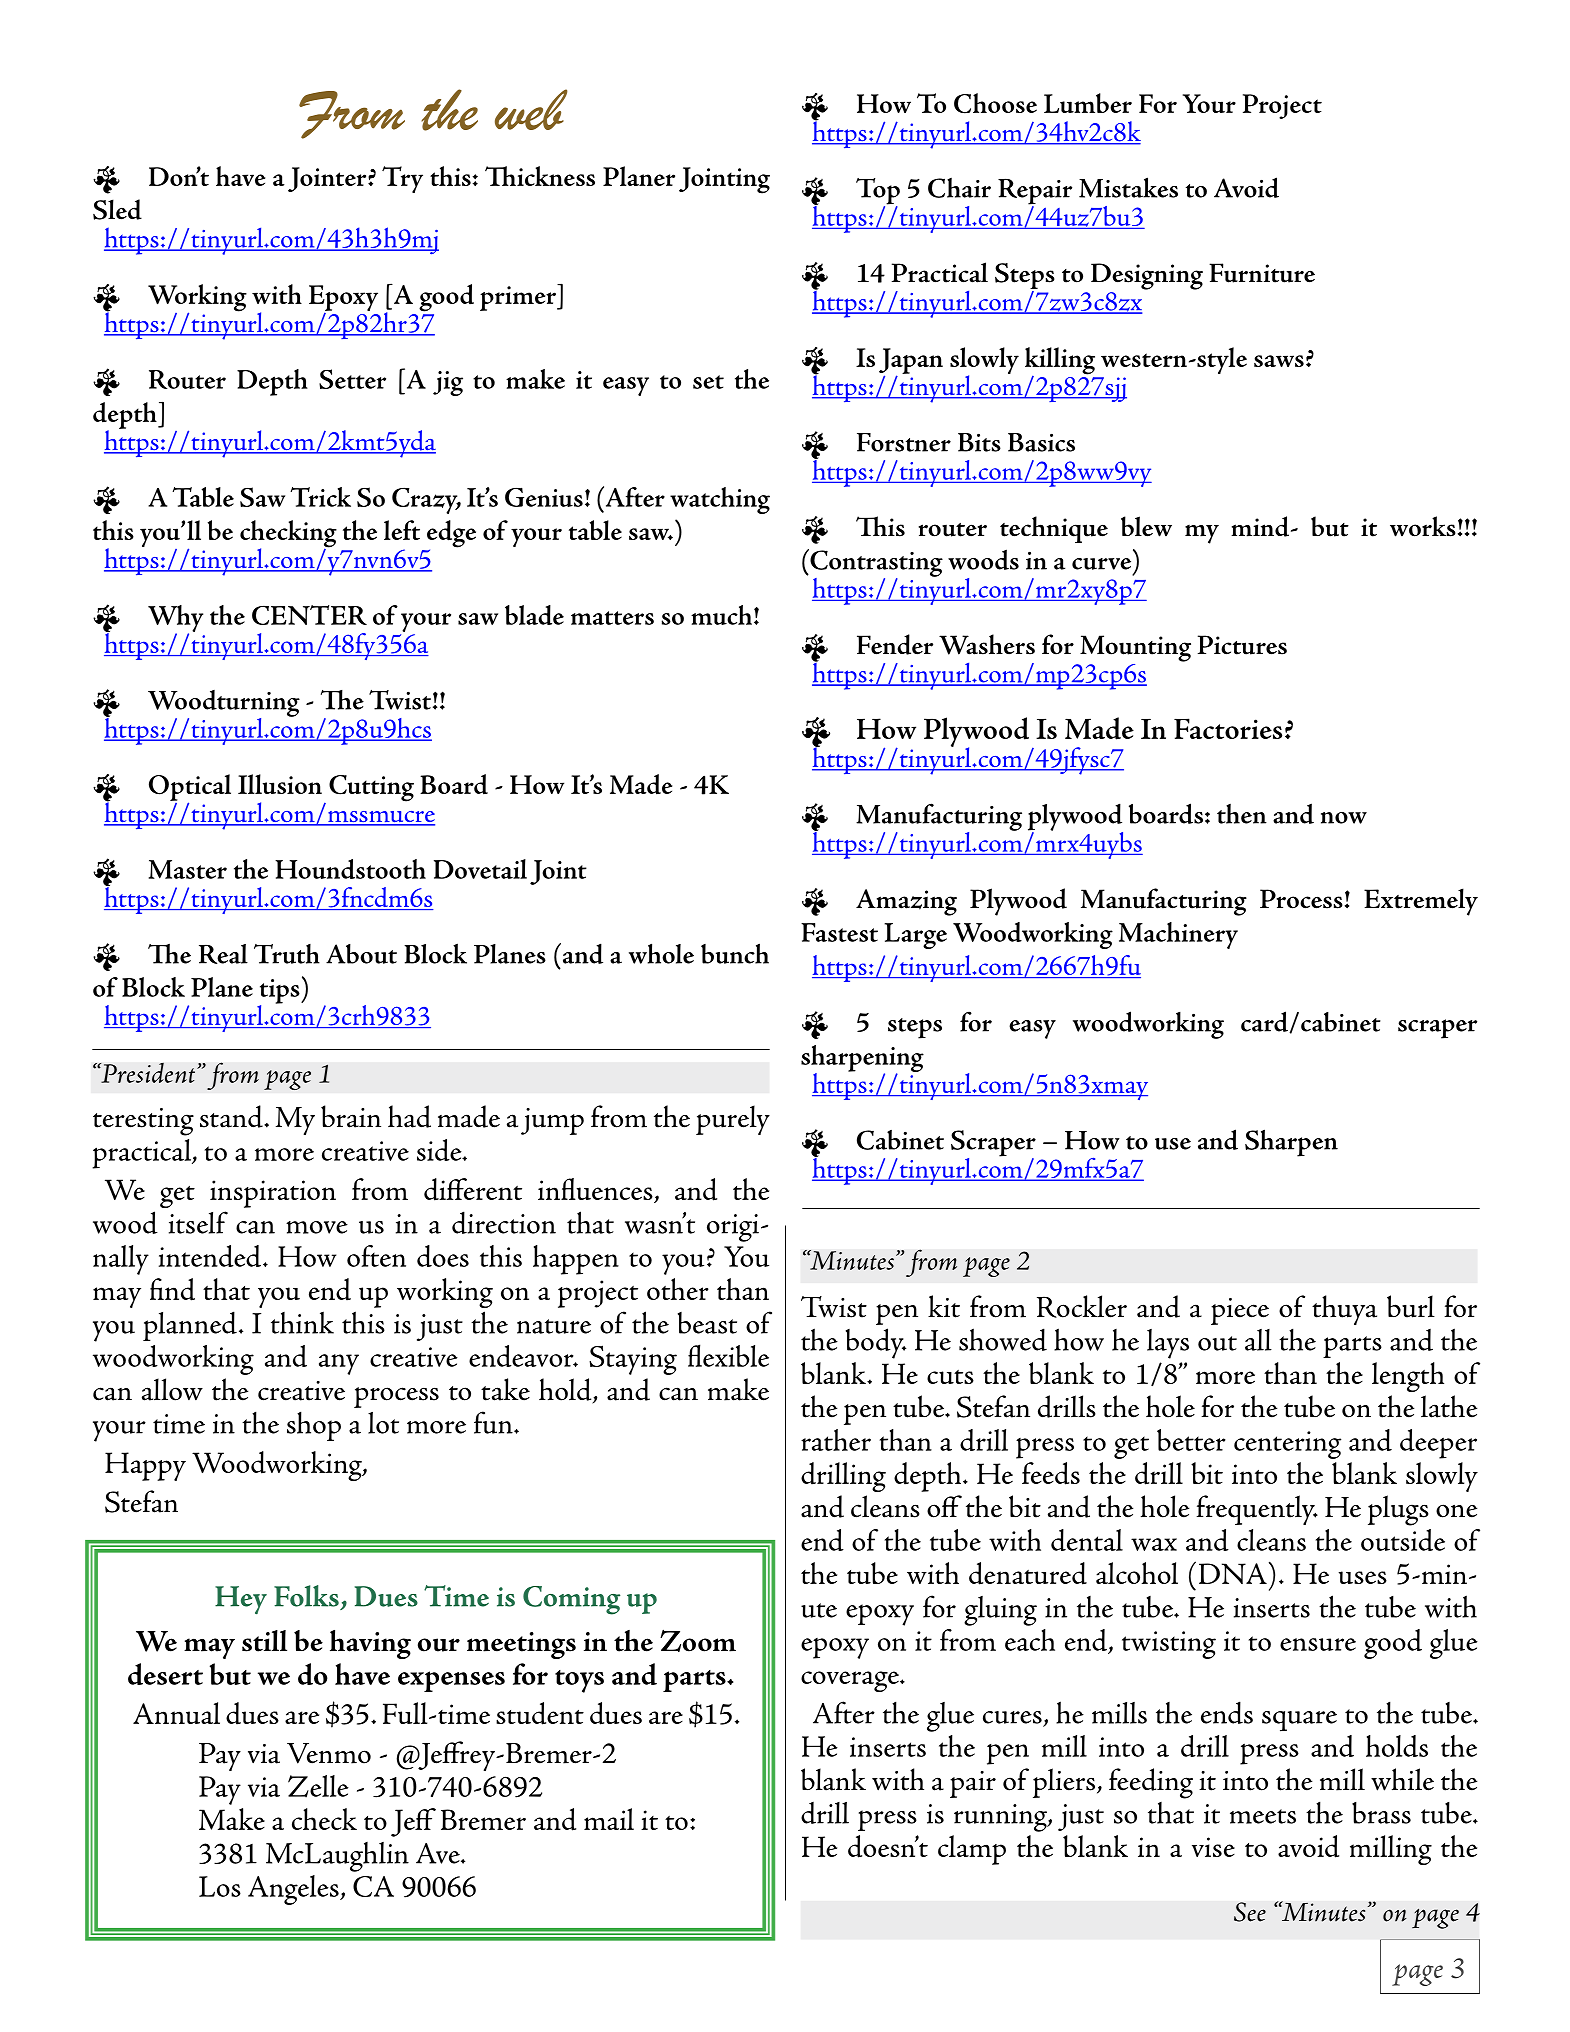 This screenshot has height=2032, width=1570. I want to click on Top, so click(878, 192).
